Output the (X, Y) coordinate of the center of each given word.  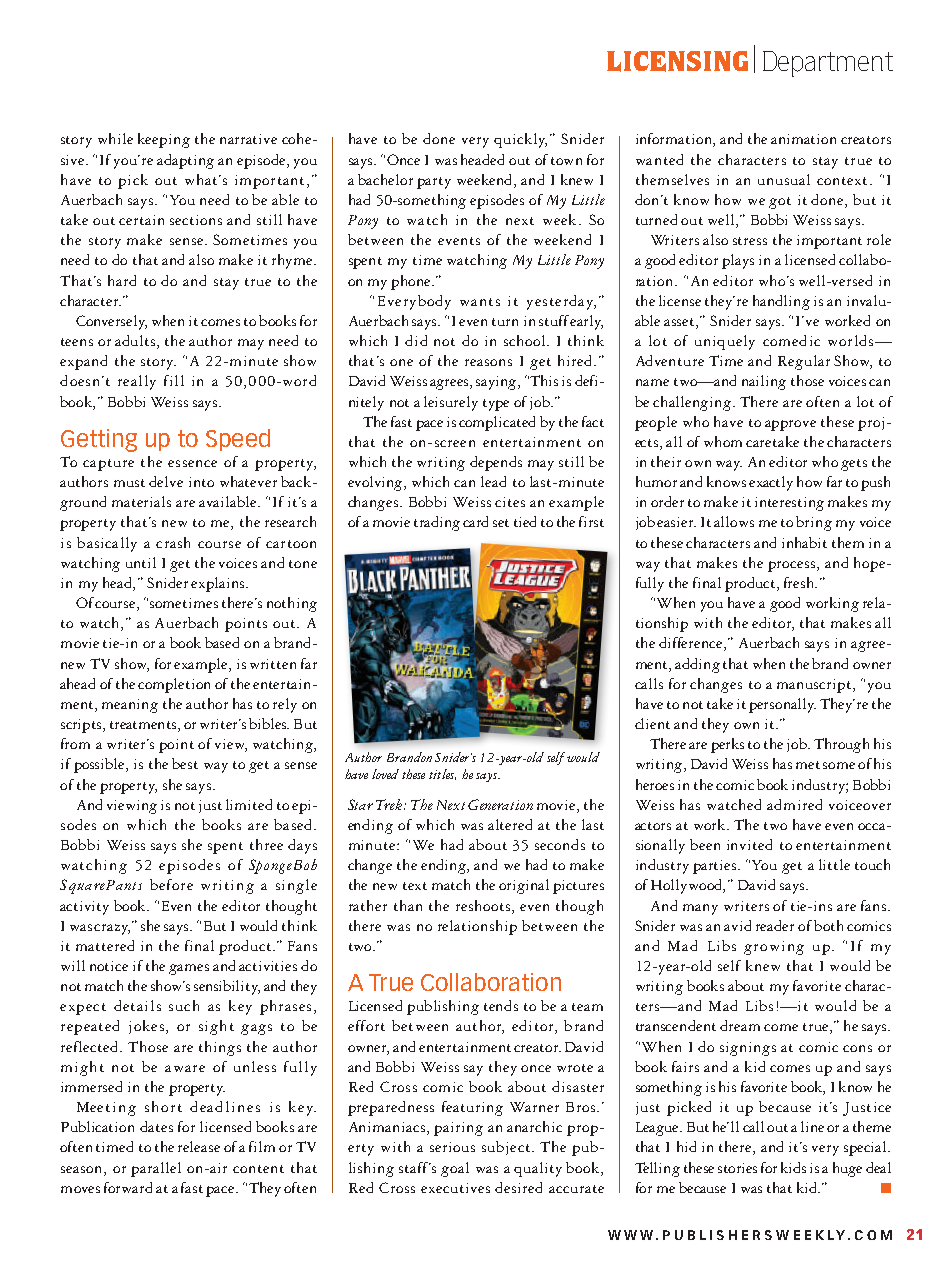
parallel (156, 1169)
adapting (185, 161)
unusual (784, 179)
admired (794, 804)
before (171, 884)
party (434, 183)
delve (166, 481)
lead (493, 481)
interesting (789, 504)
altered (510, 824)
